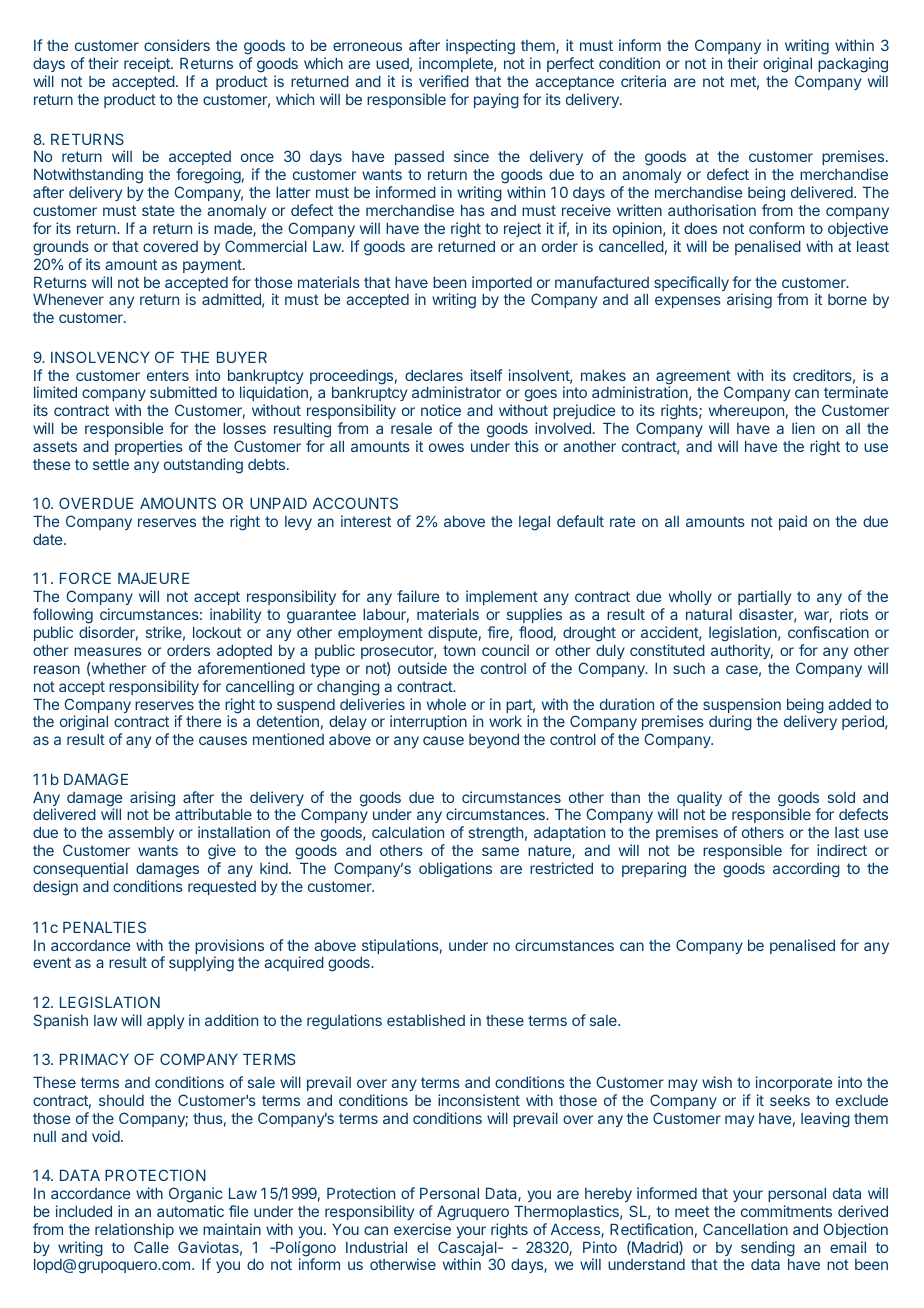 Image resolution: width=924 pixels, height=1308 pixels. Describe the element at coordinates (134, 1230) in the page. I see `relationship` at that location.
